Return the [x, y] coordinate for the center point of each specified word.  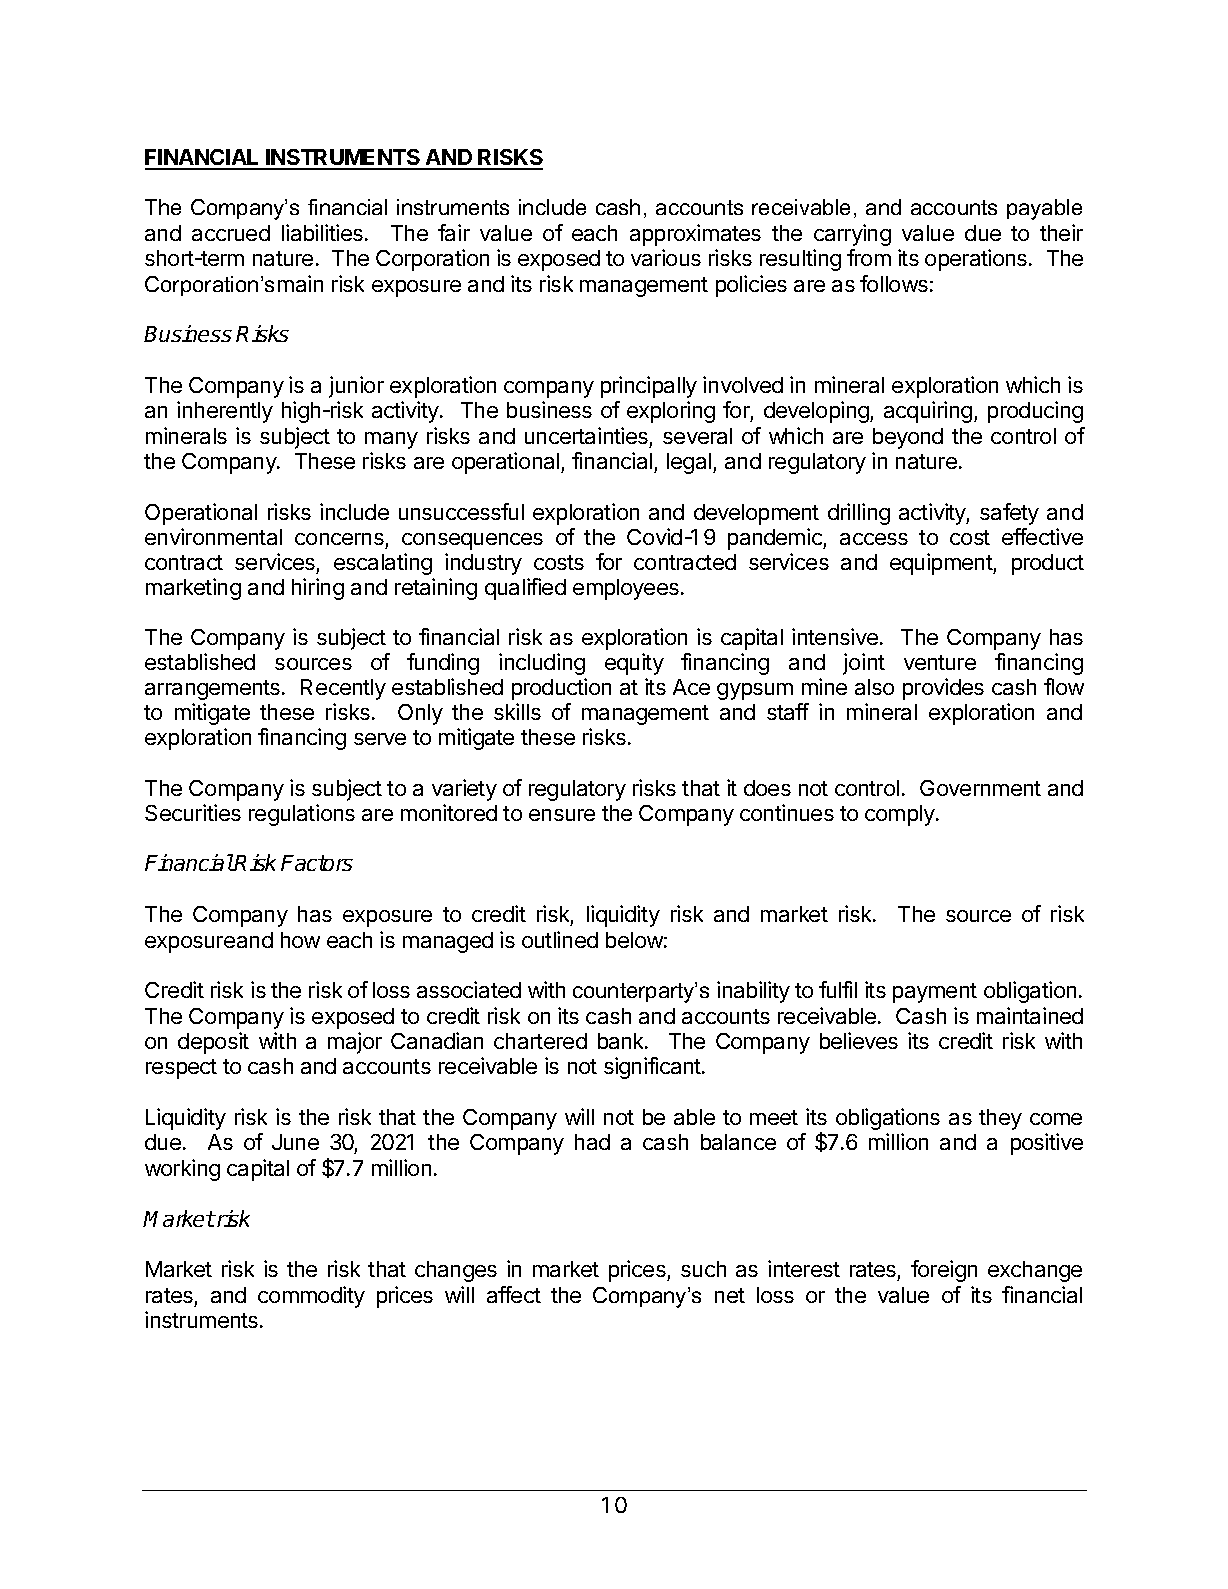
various [666, 257]
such [703, 1269]
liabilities [322, 232]
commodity [311, 1297]
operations [976, 260]
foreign [944, 1271]
